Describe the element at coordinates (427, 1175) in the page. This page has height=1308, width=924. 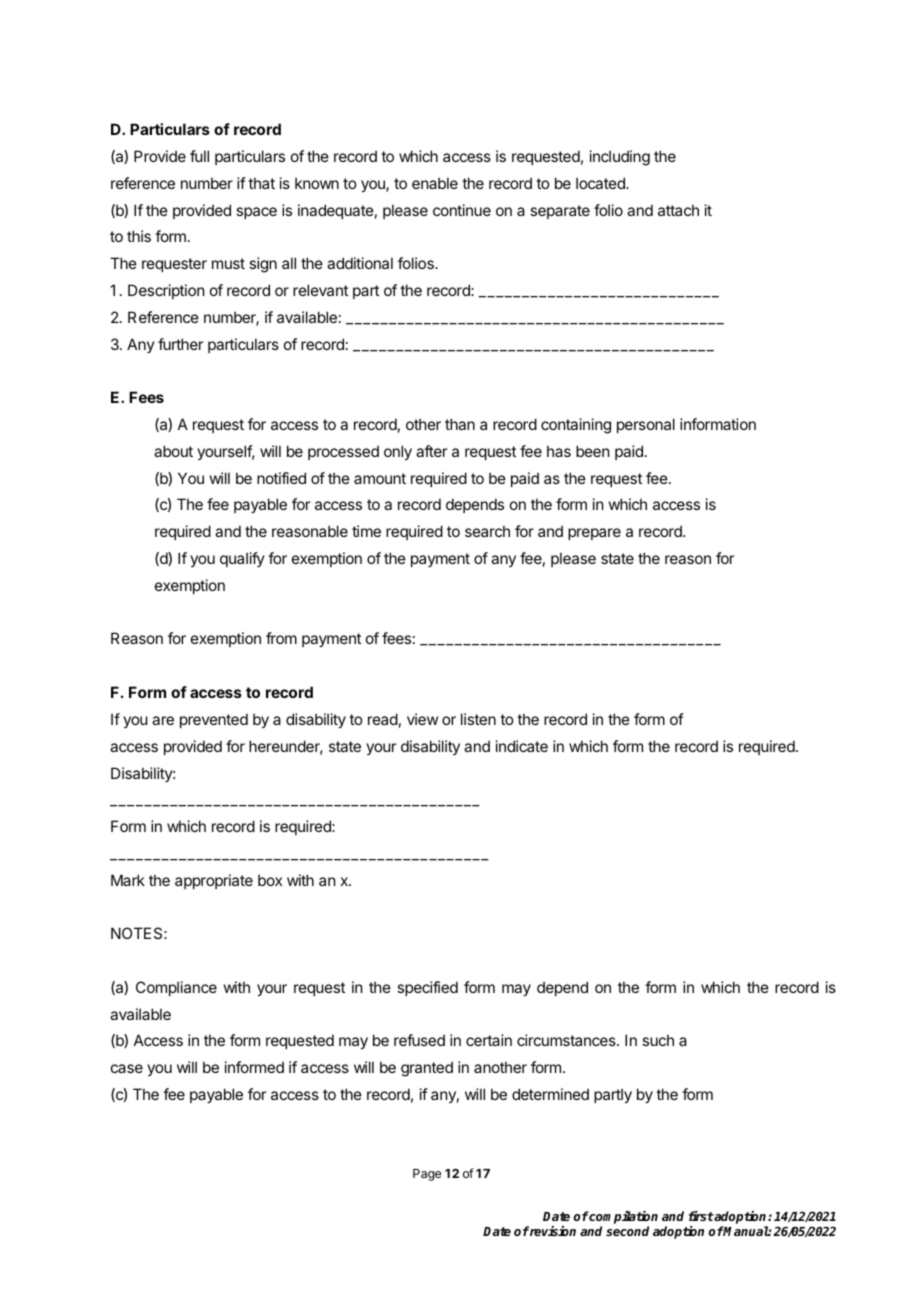
I see `Page` at that location.
